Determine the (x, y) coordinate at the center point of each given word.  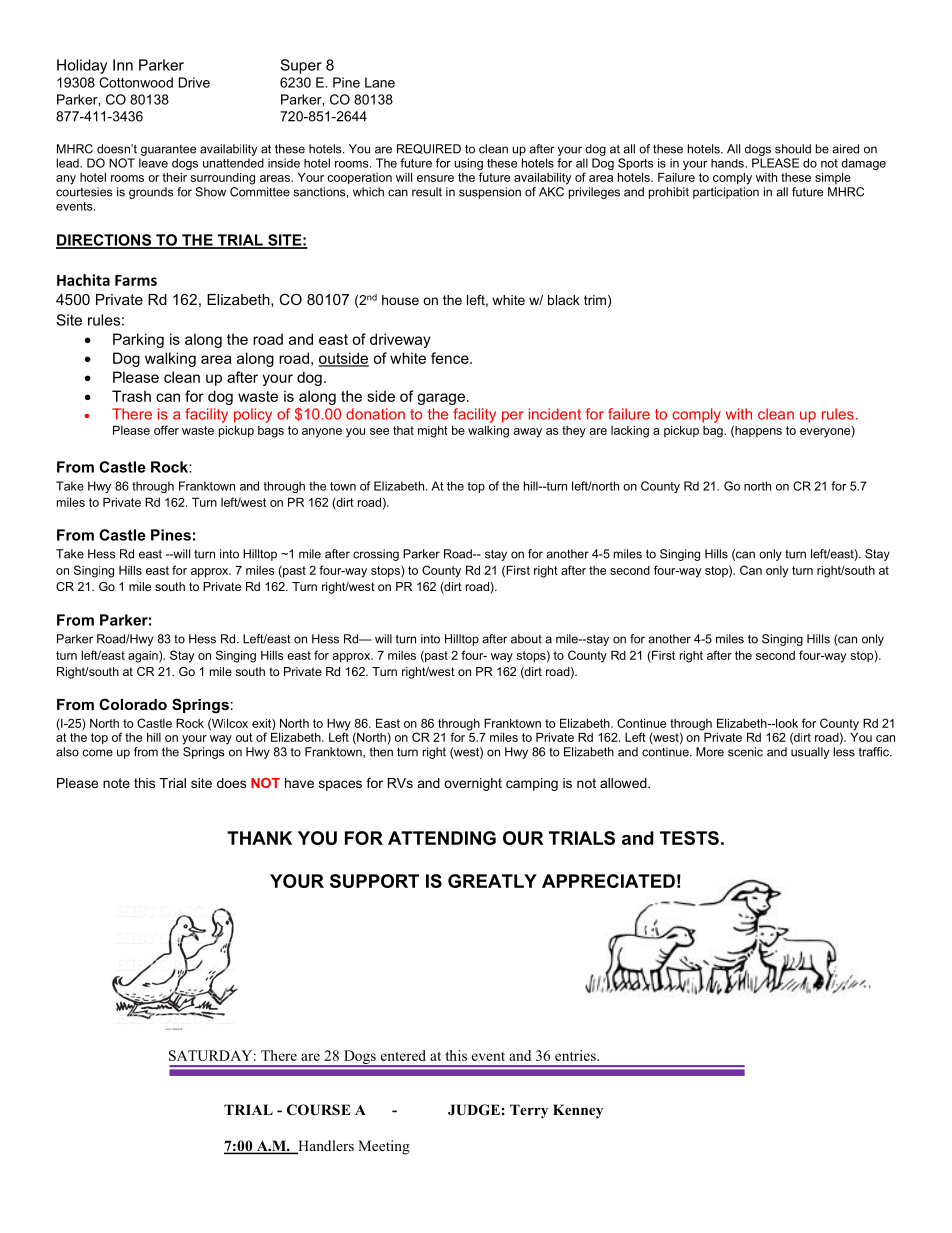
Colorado (133, 704)
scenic (745, 752)
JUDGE (474, 1110)
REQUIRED (429, 149)
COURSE (319, 1110)
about (526, 639)
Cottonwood (136, 82)
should (793, 149)
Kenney (578, 1111)
